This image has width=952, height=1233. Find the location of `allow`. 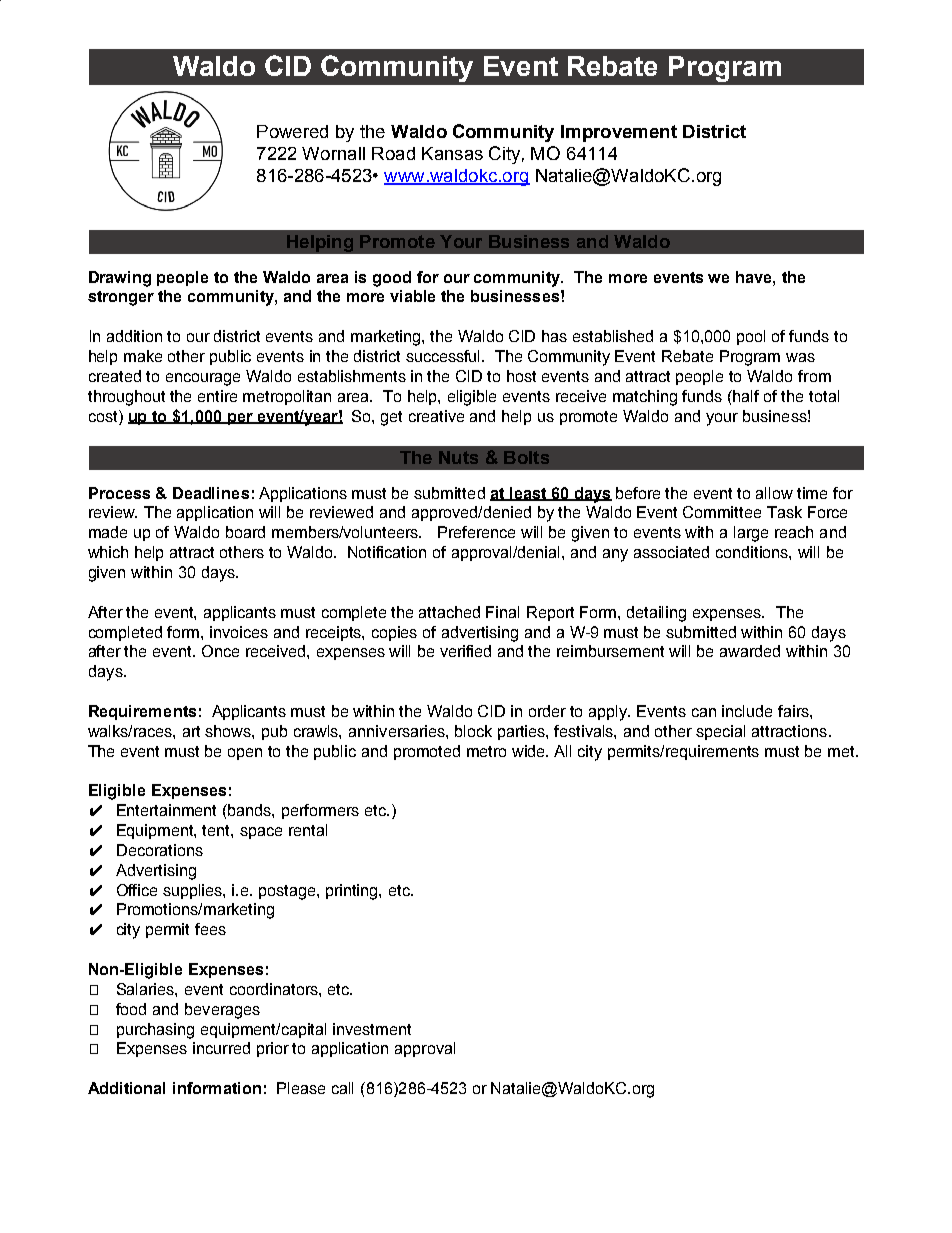

allow is located at coordinates (774, 493).
